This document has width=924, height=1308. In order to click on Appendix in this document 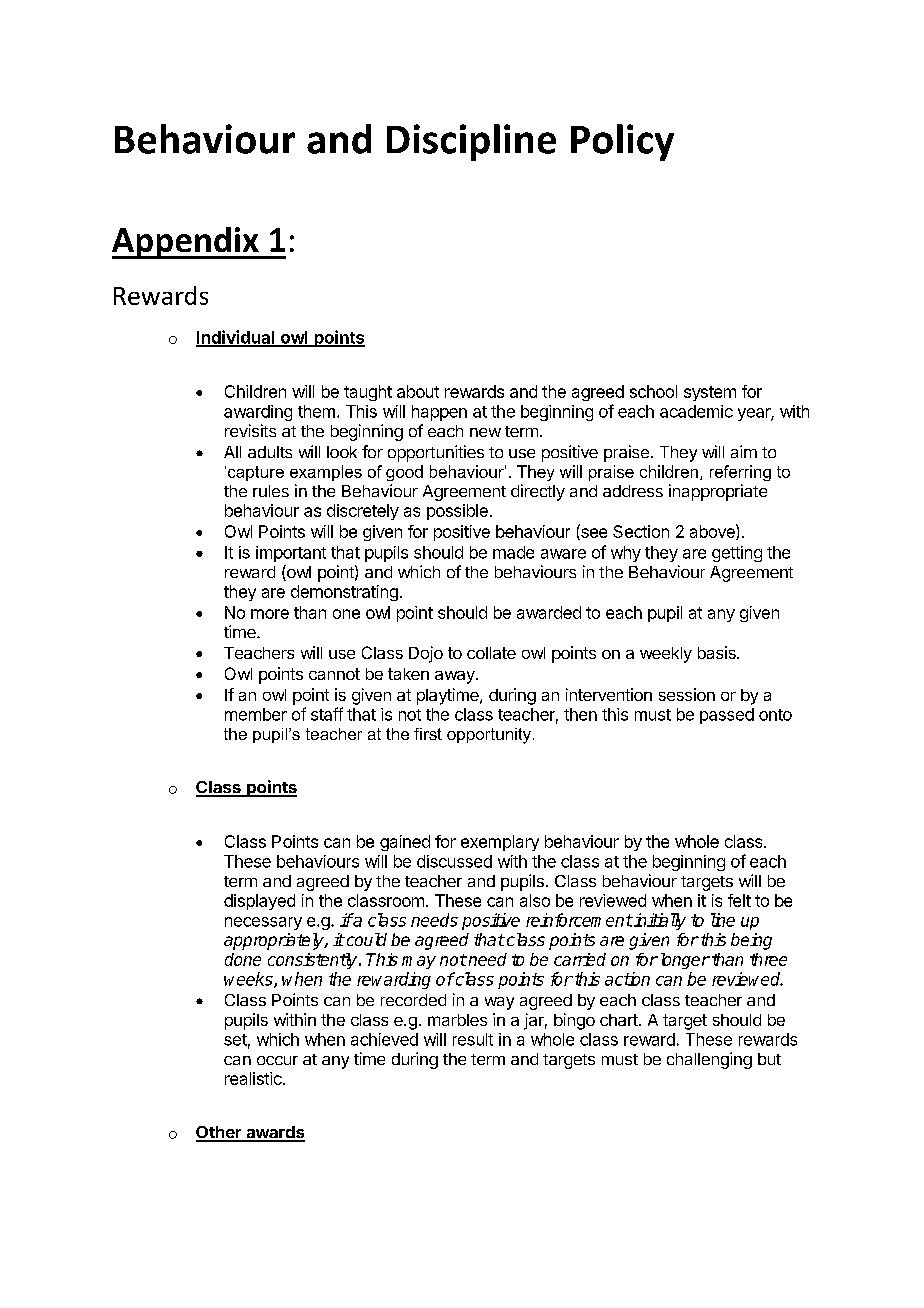, I will do `click(186, 243)`.
